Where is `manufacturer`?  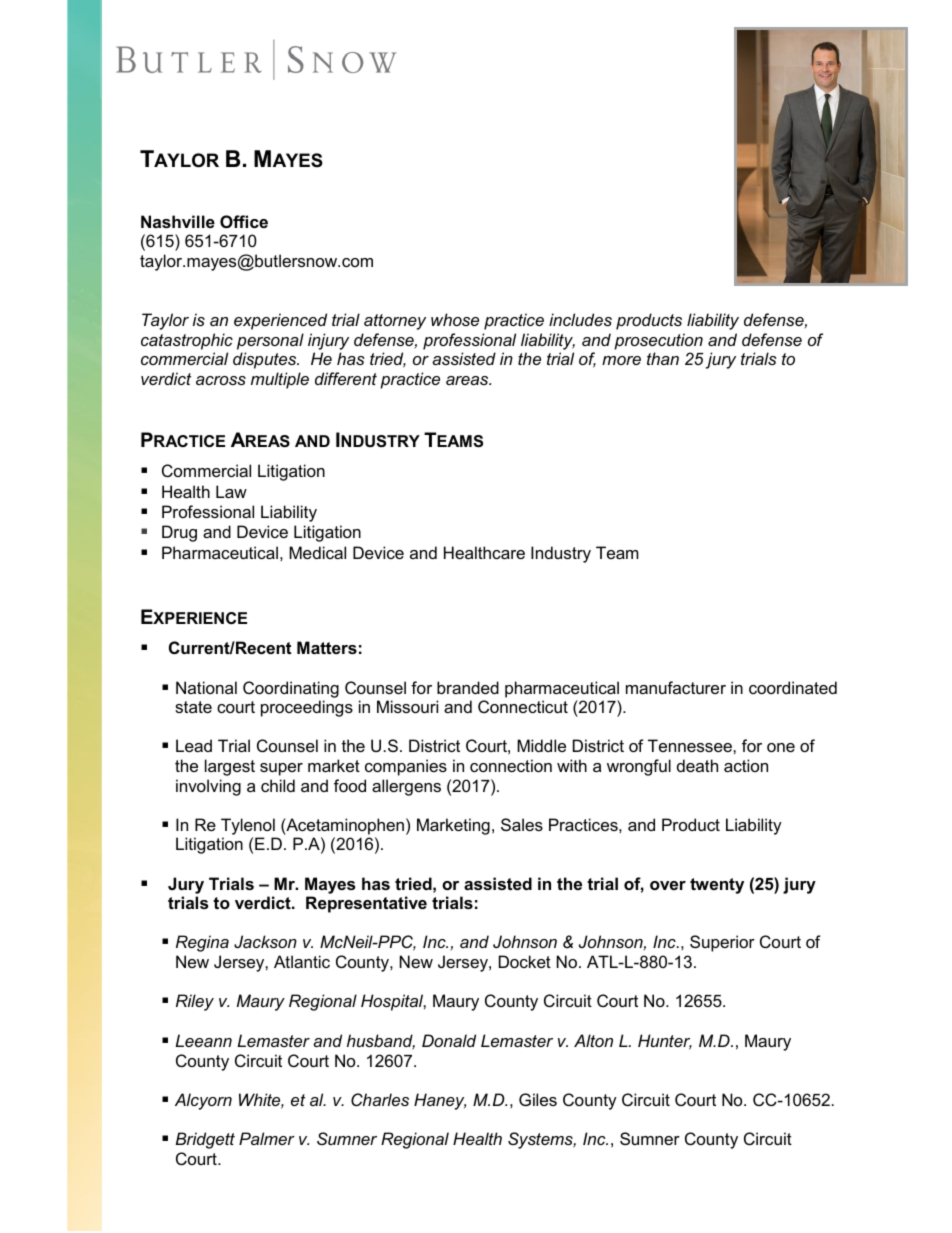 manufacturer is located at coordinates (676, 687).
